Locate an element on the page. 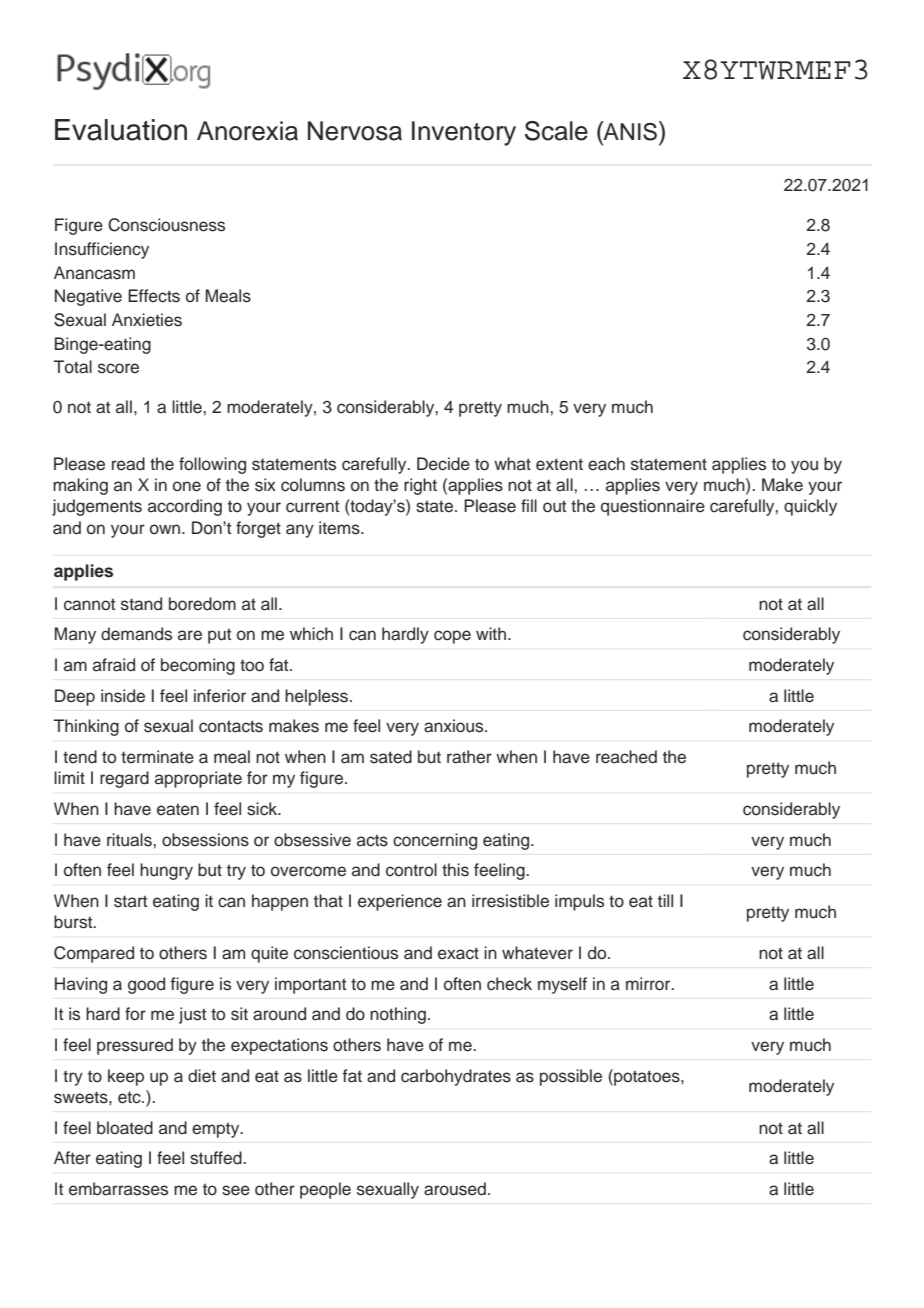 The height and width of the image is (1308, 924). questionnaire is located at coordinates (653, 507).
